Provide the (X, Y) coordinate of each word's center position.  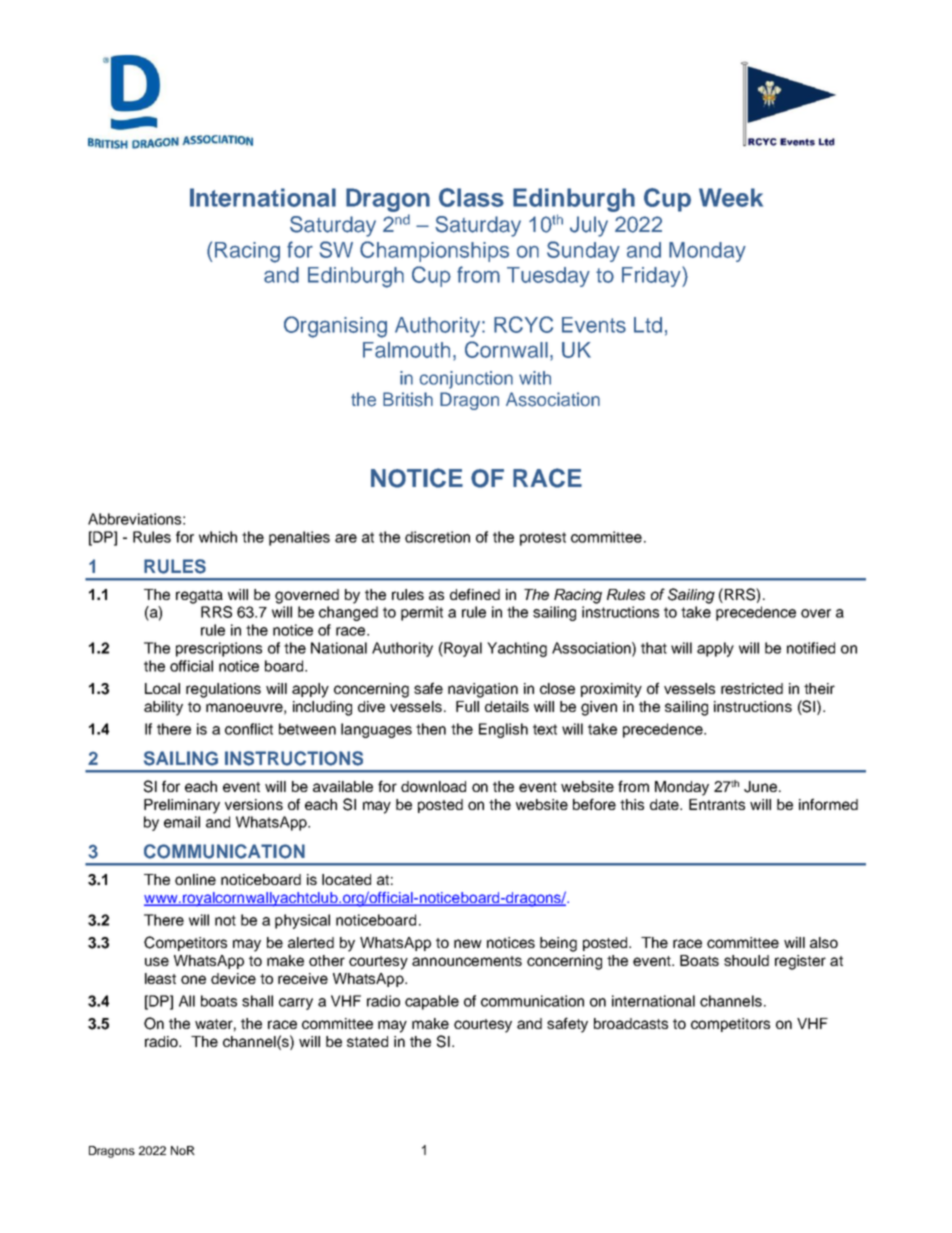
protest (543, 539)
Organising (335, 327)
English (503, 730)
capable (432, 1002)
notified (811, 648)
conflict (249, 729)
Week (731, 197)
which (218, 537)
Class (471, 197)
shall (257, 1001)
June (760, 787)
